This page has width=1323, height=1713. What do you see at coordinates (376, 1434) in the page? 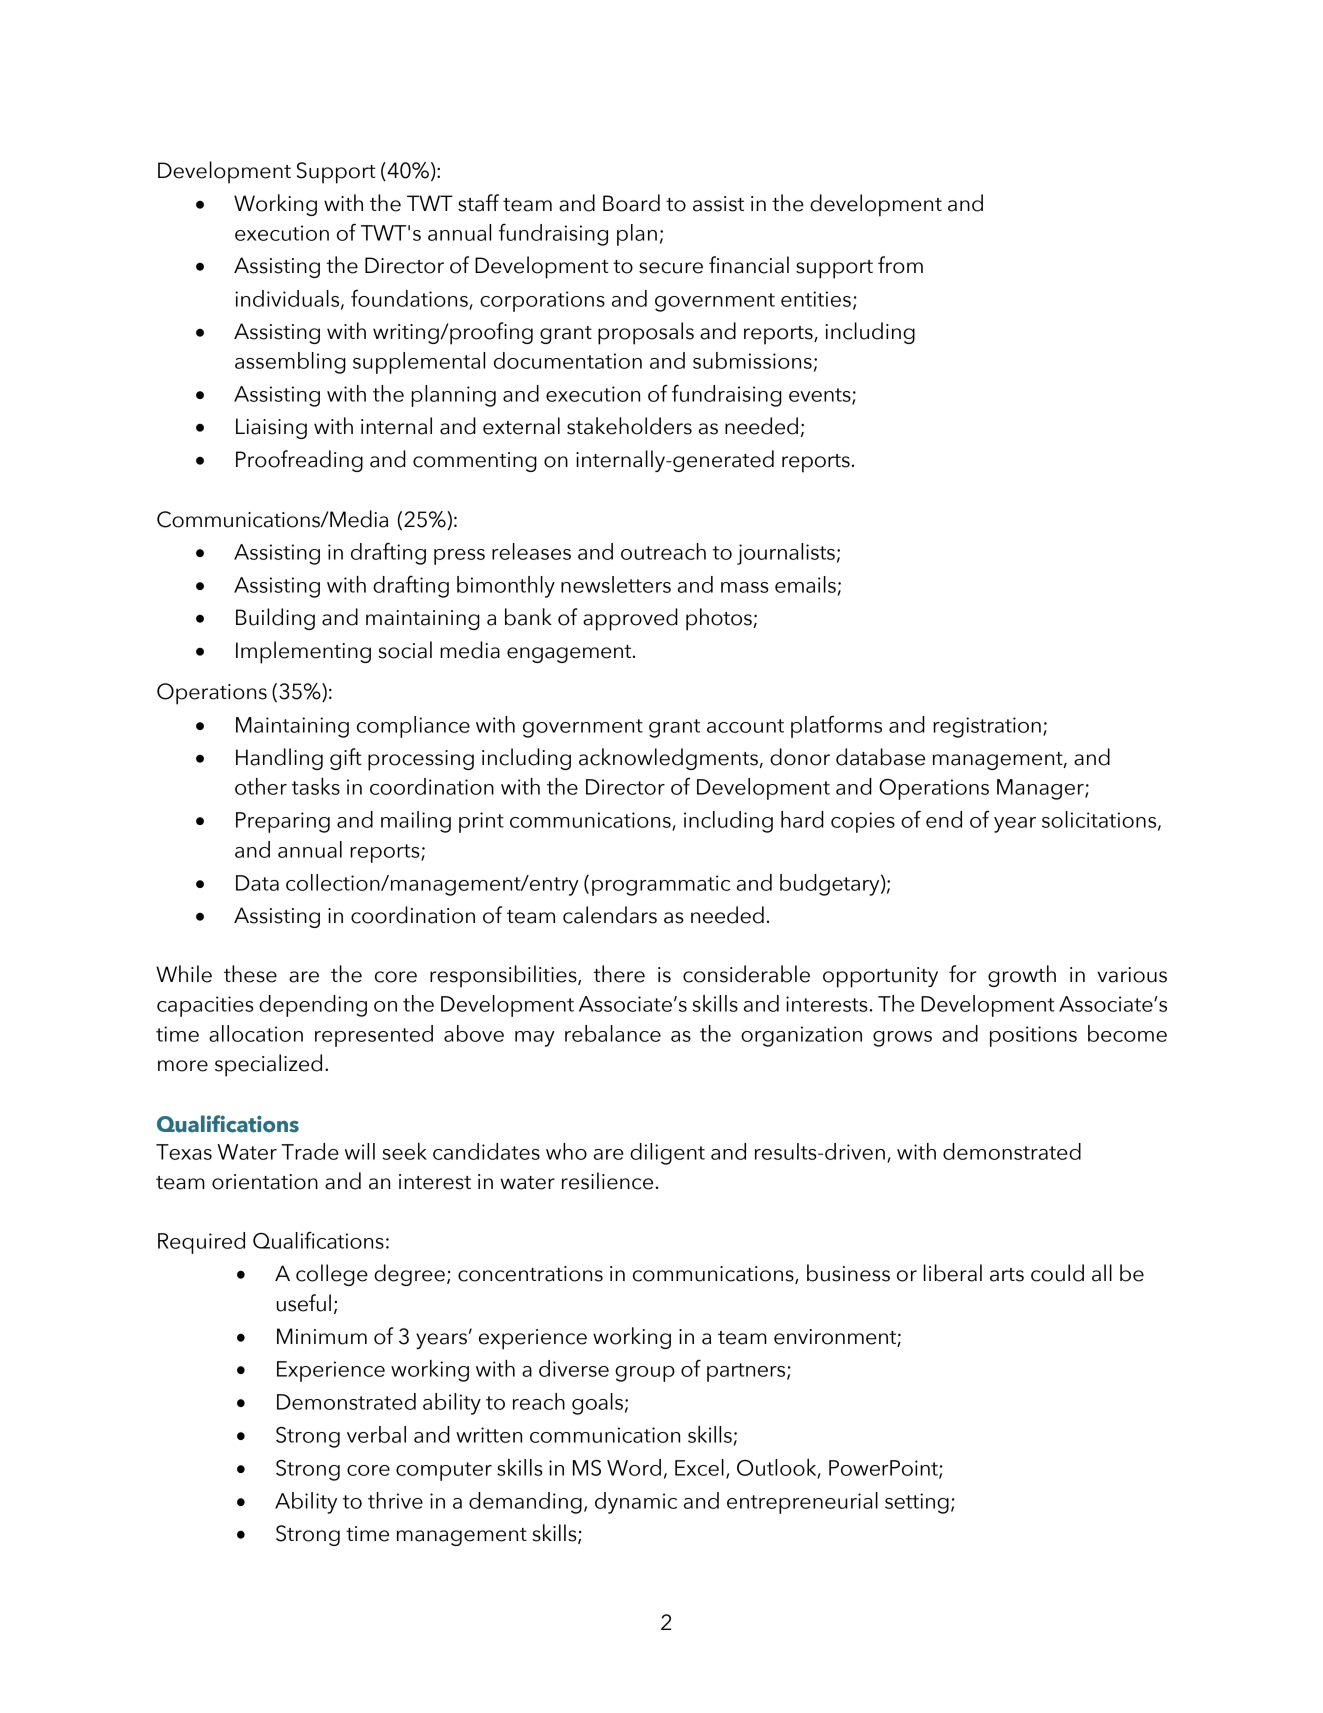
I see `verbal` at bounding box center [376, 1434].
